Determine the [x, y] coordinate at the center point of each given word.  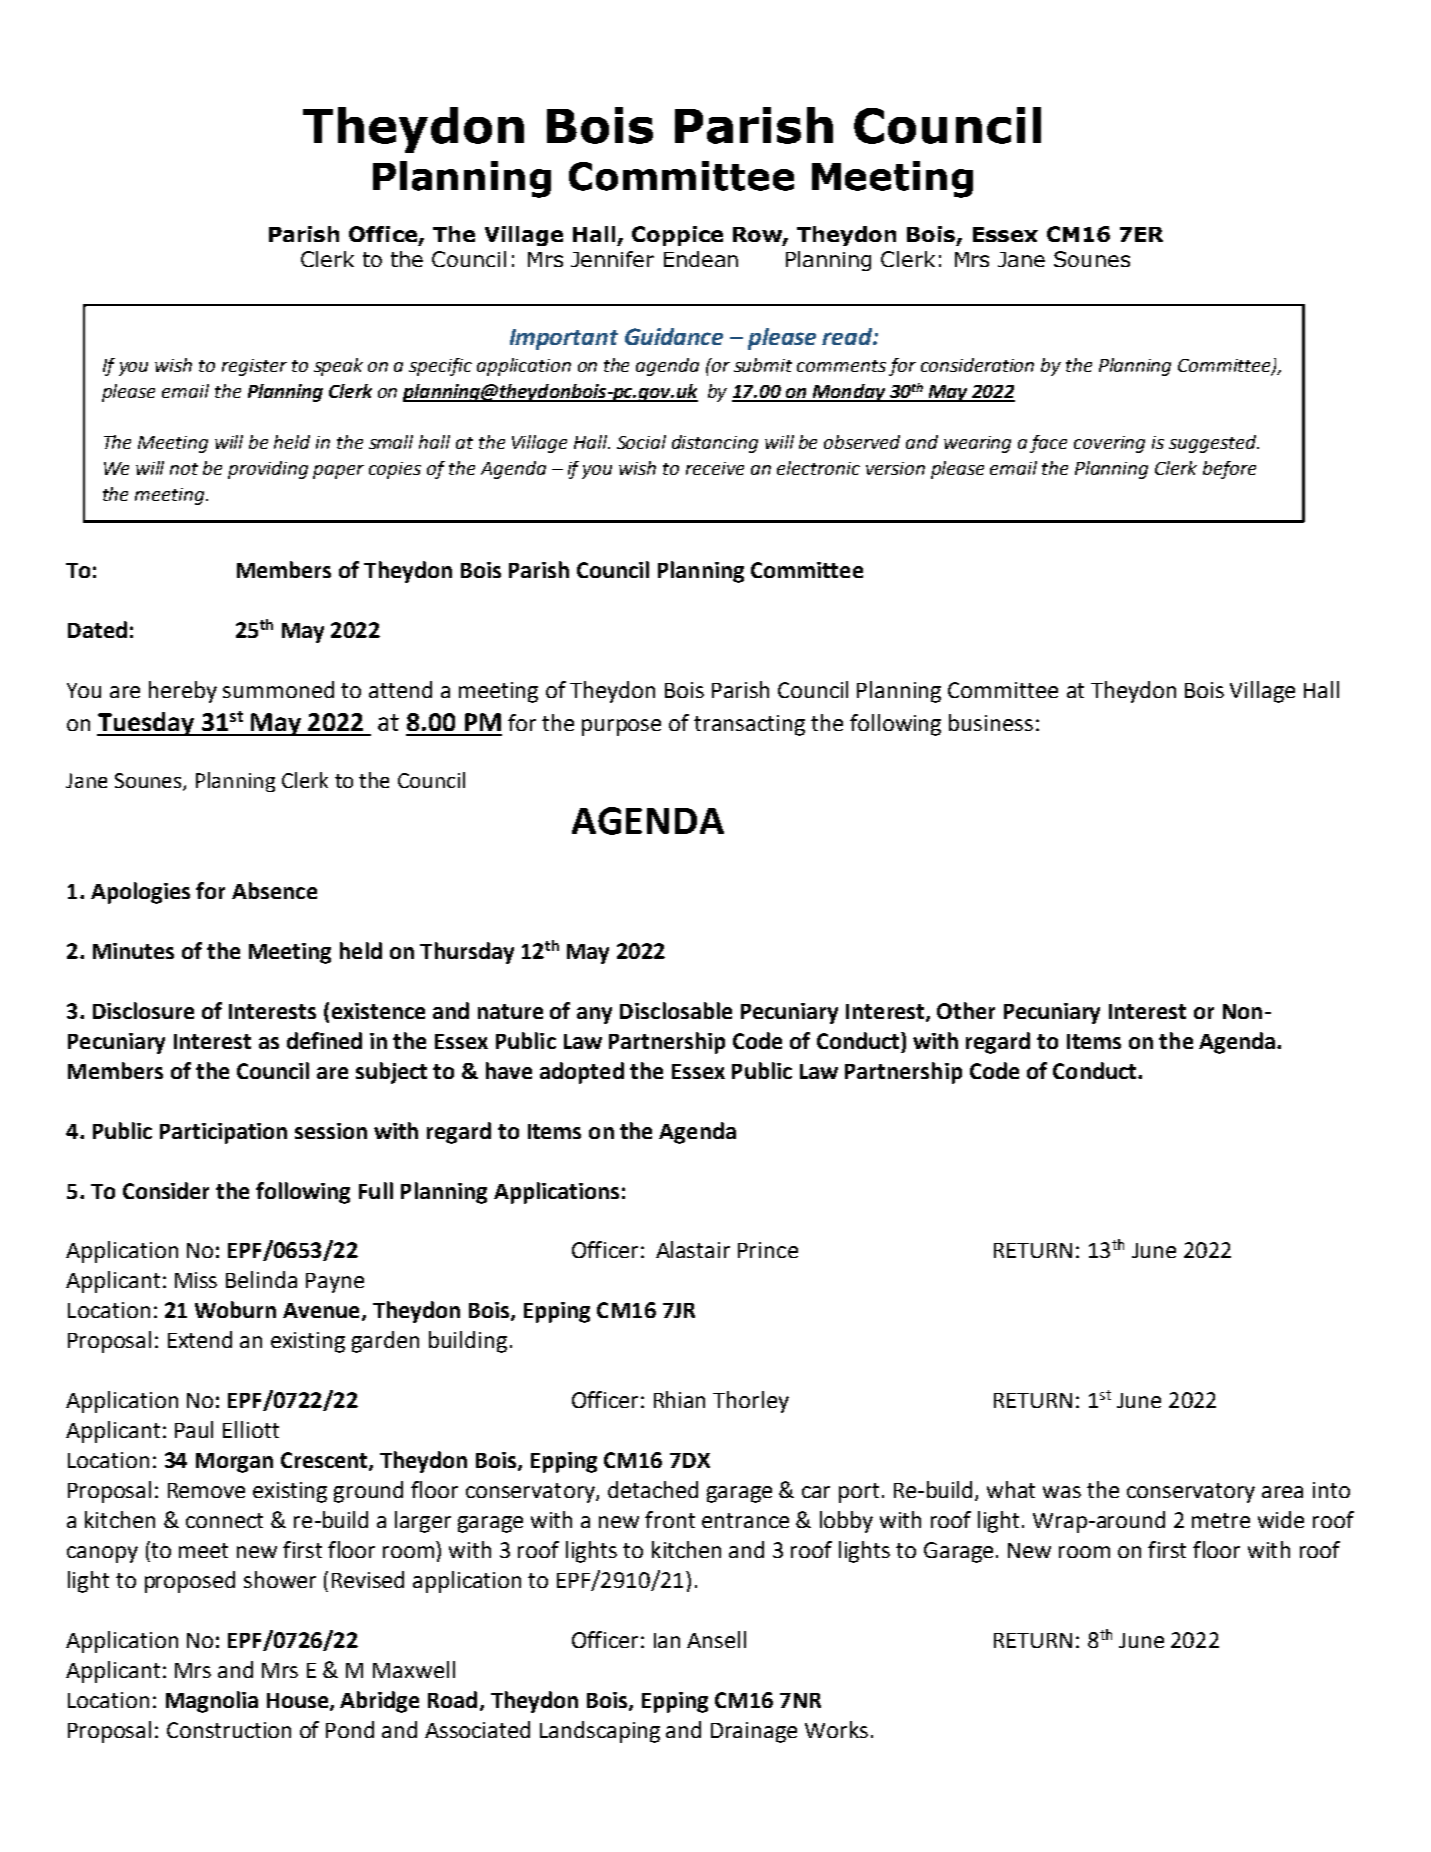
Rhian [679, 1399]
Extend [200, 1339]
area [1282, 1492]
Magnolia [212, 1702]
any [594, 1015]
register [254, 367]
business [991, 722]
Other [966, 1010]
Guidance [674, 336]
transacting [749, 725]
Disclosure [143, 1010]
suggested [1213, 444]
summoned [278, 689]
